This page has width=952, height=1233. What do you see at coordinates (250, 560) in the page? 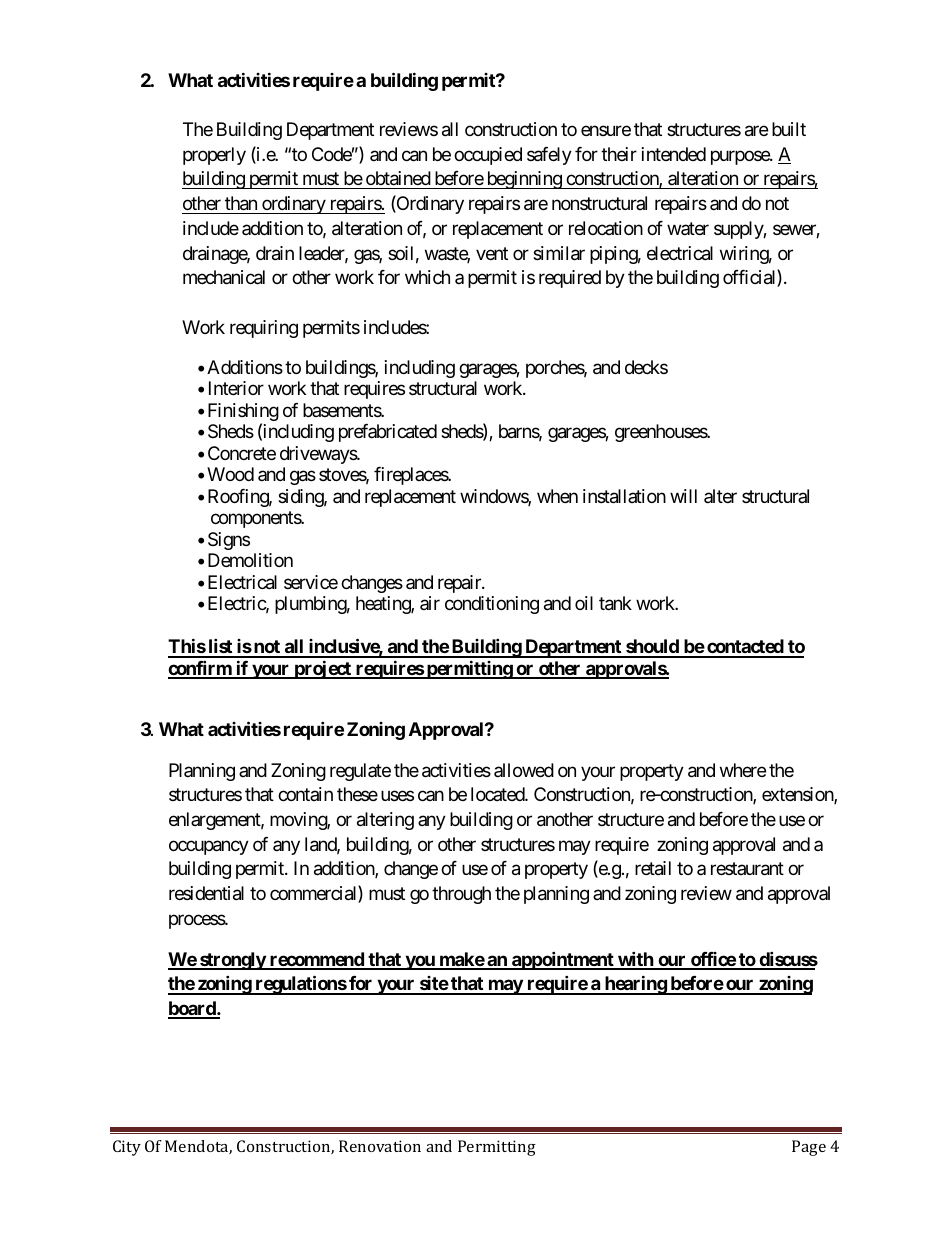
I see `Demolition` at bounding box center [250, 560].
